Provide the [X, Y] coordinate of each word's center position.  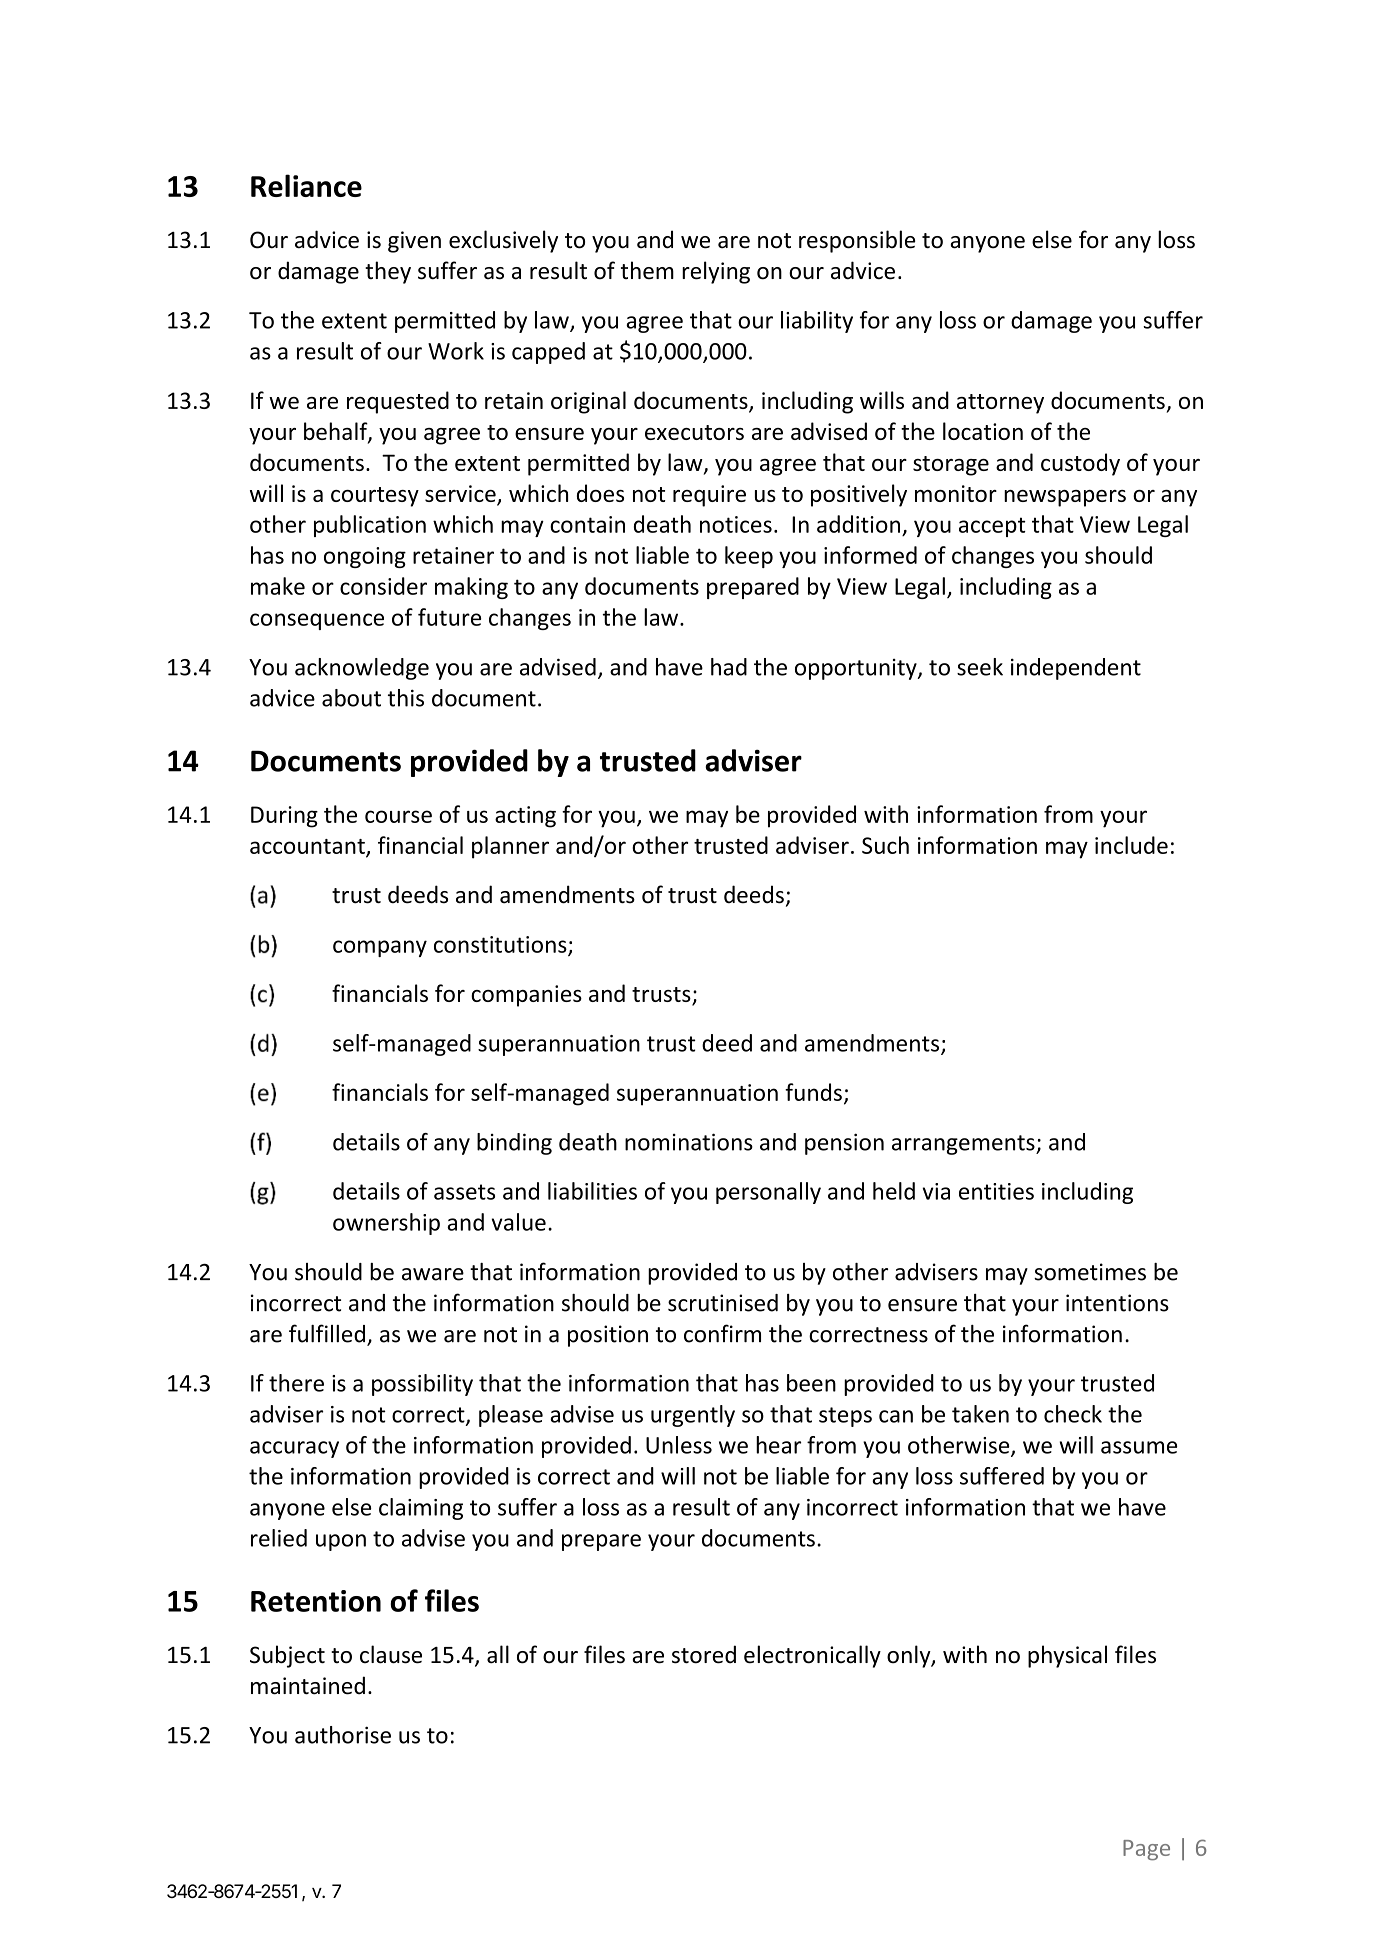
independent [1076, 669]
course [398, 816]
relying [716, 272]
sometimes [1090, 1272]
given [414, 242]
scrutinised [723, 1303]
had [729, 667]
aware [433, 1274]
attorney [1000, 404]
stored [704, 1654]
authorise [343, 1735]
